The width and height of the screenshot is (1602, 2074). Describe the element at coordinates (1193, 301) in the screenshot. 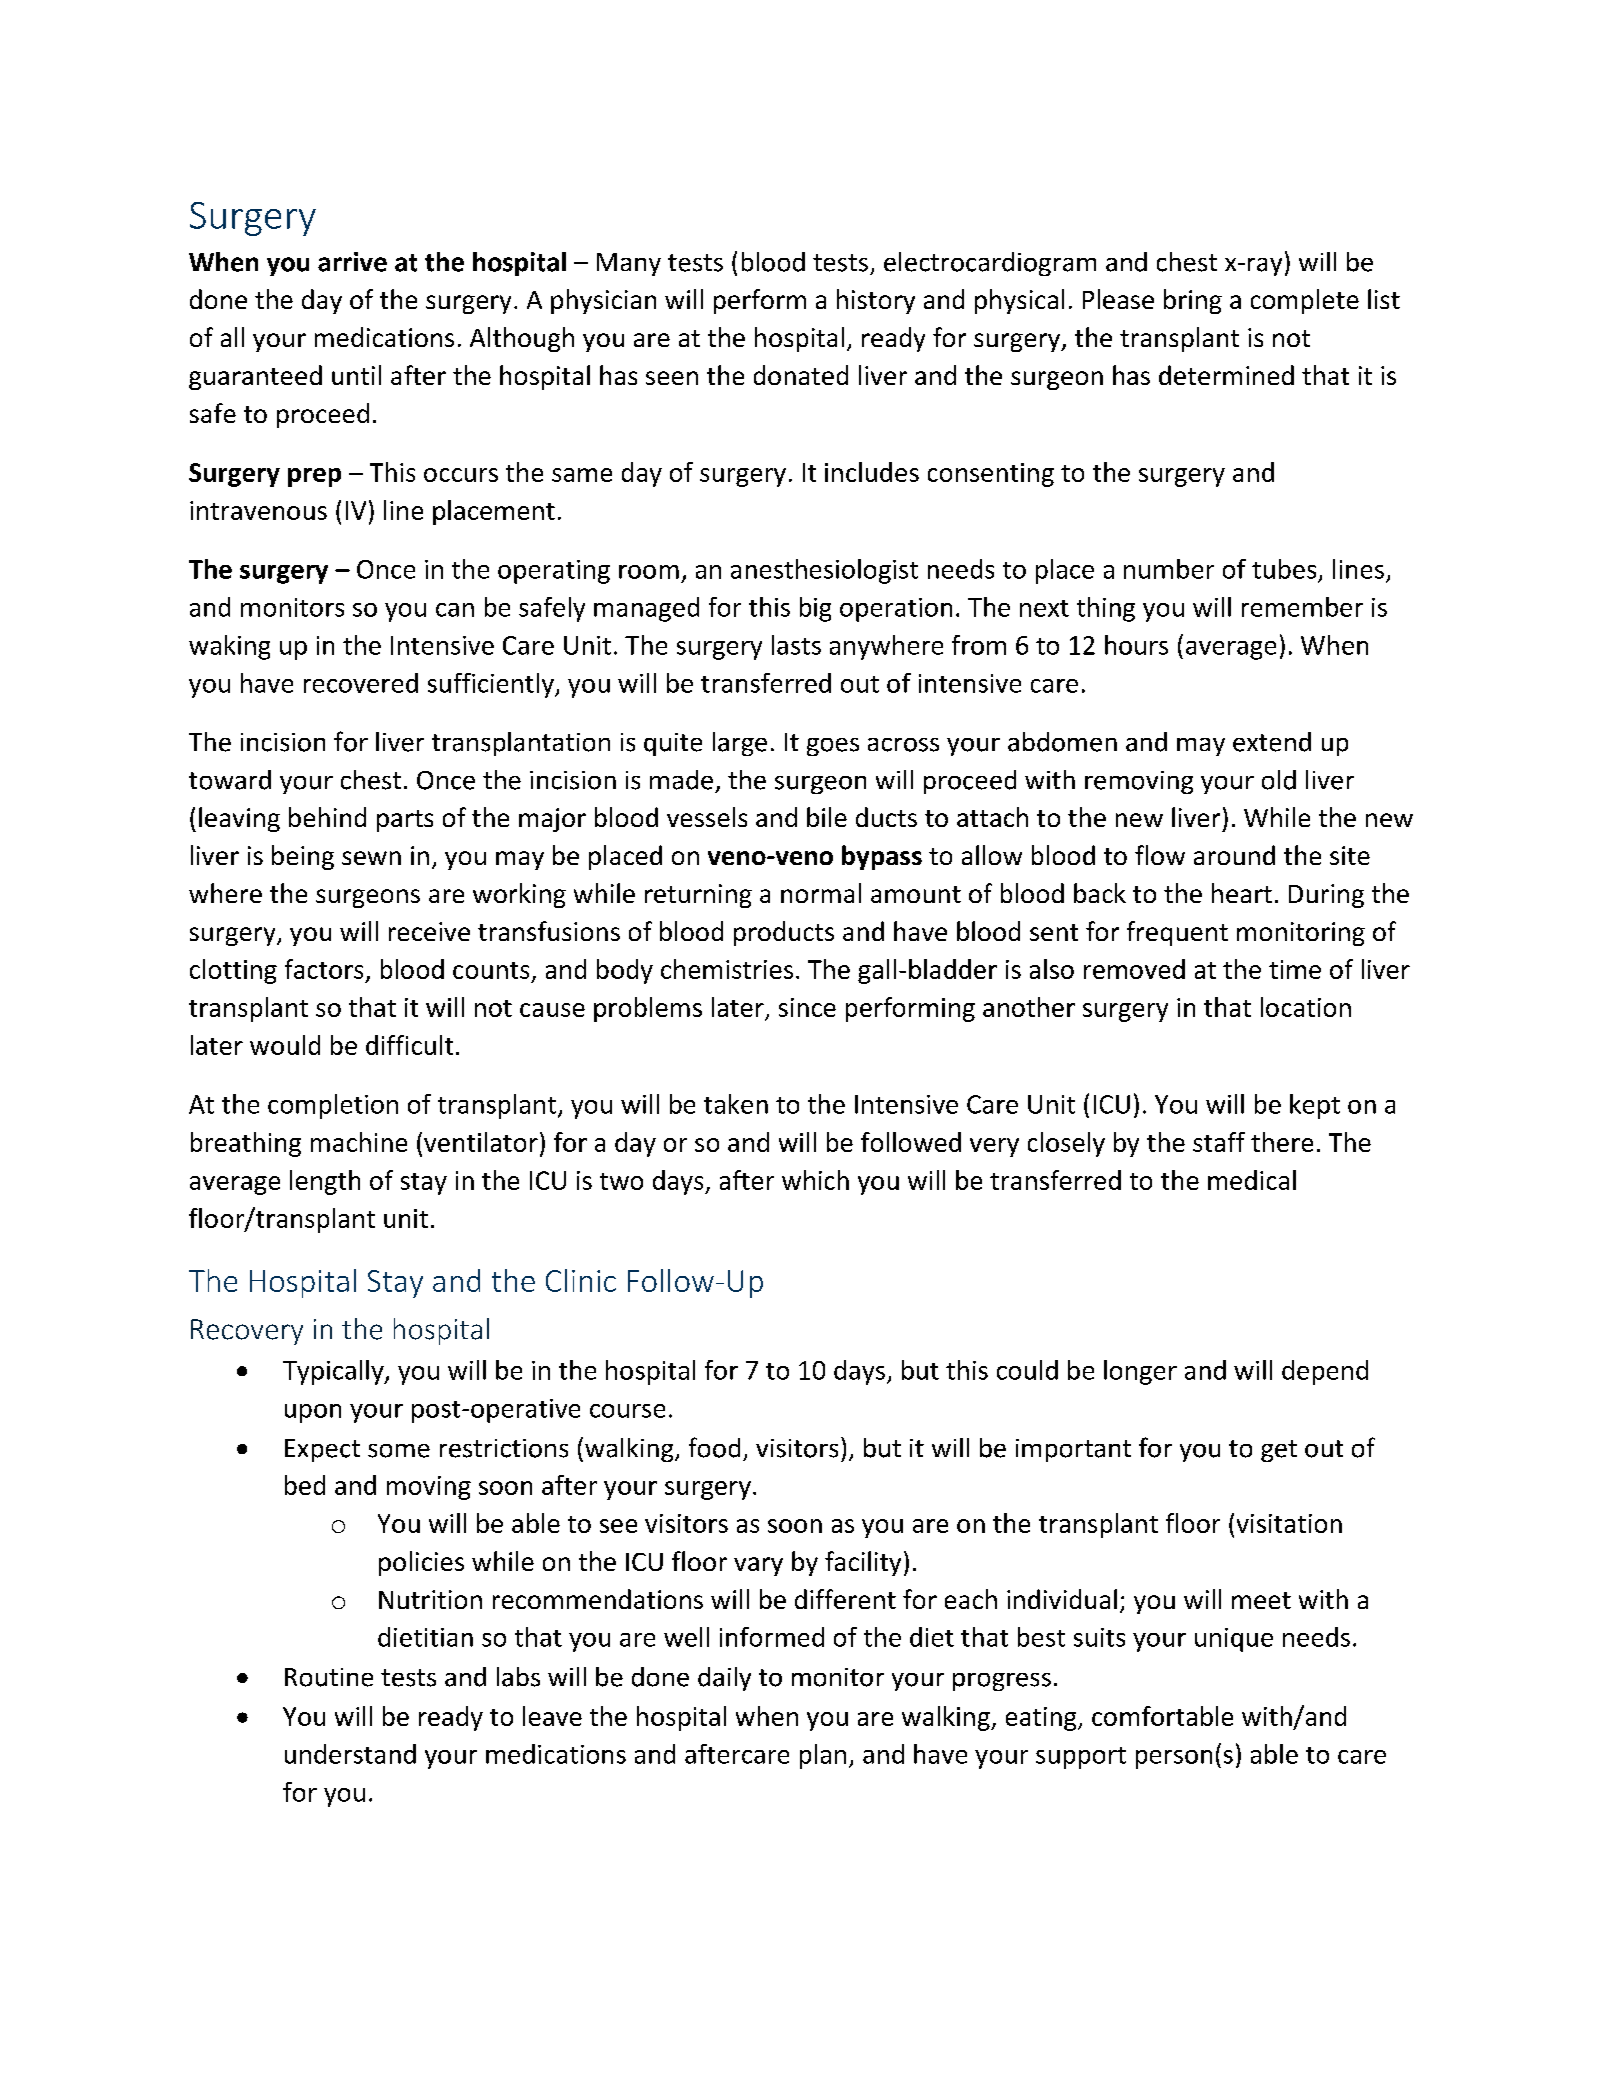

I see `bring` at that location.
